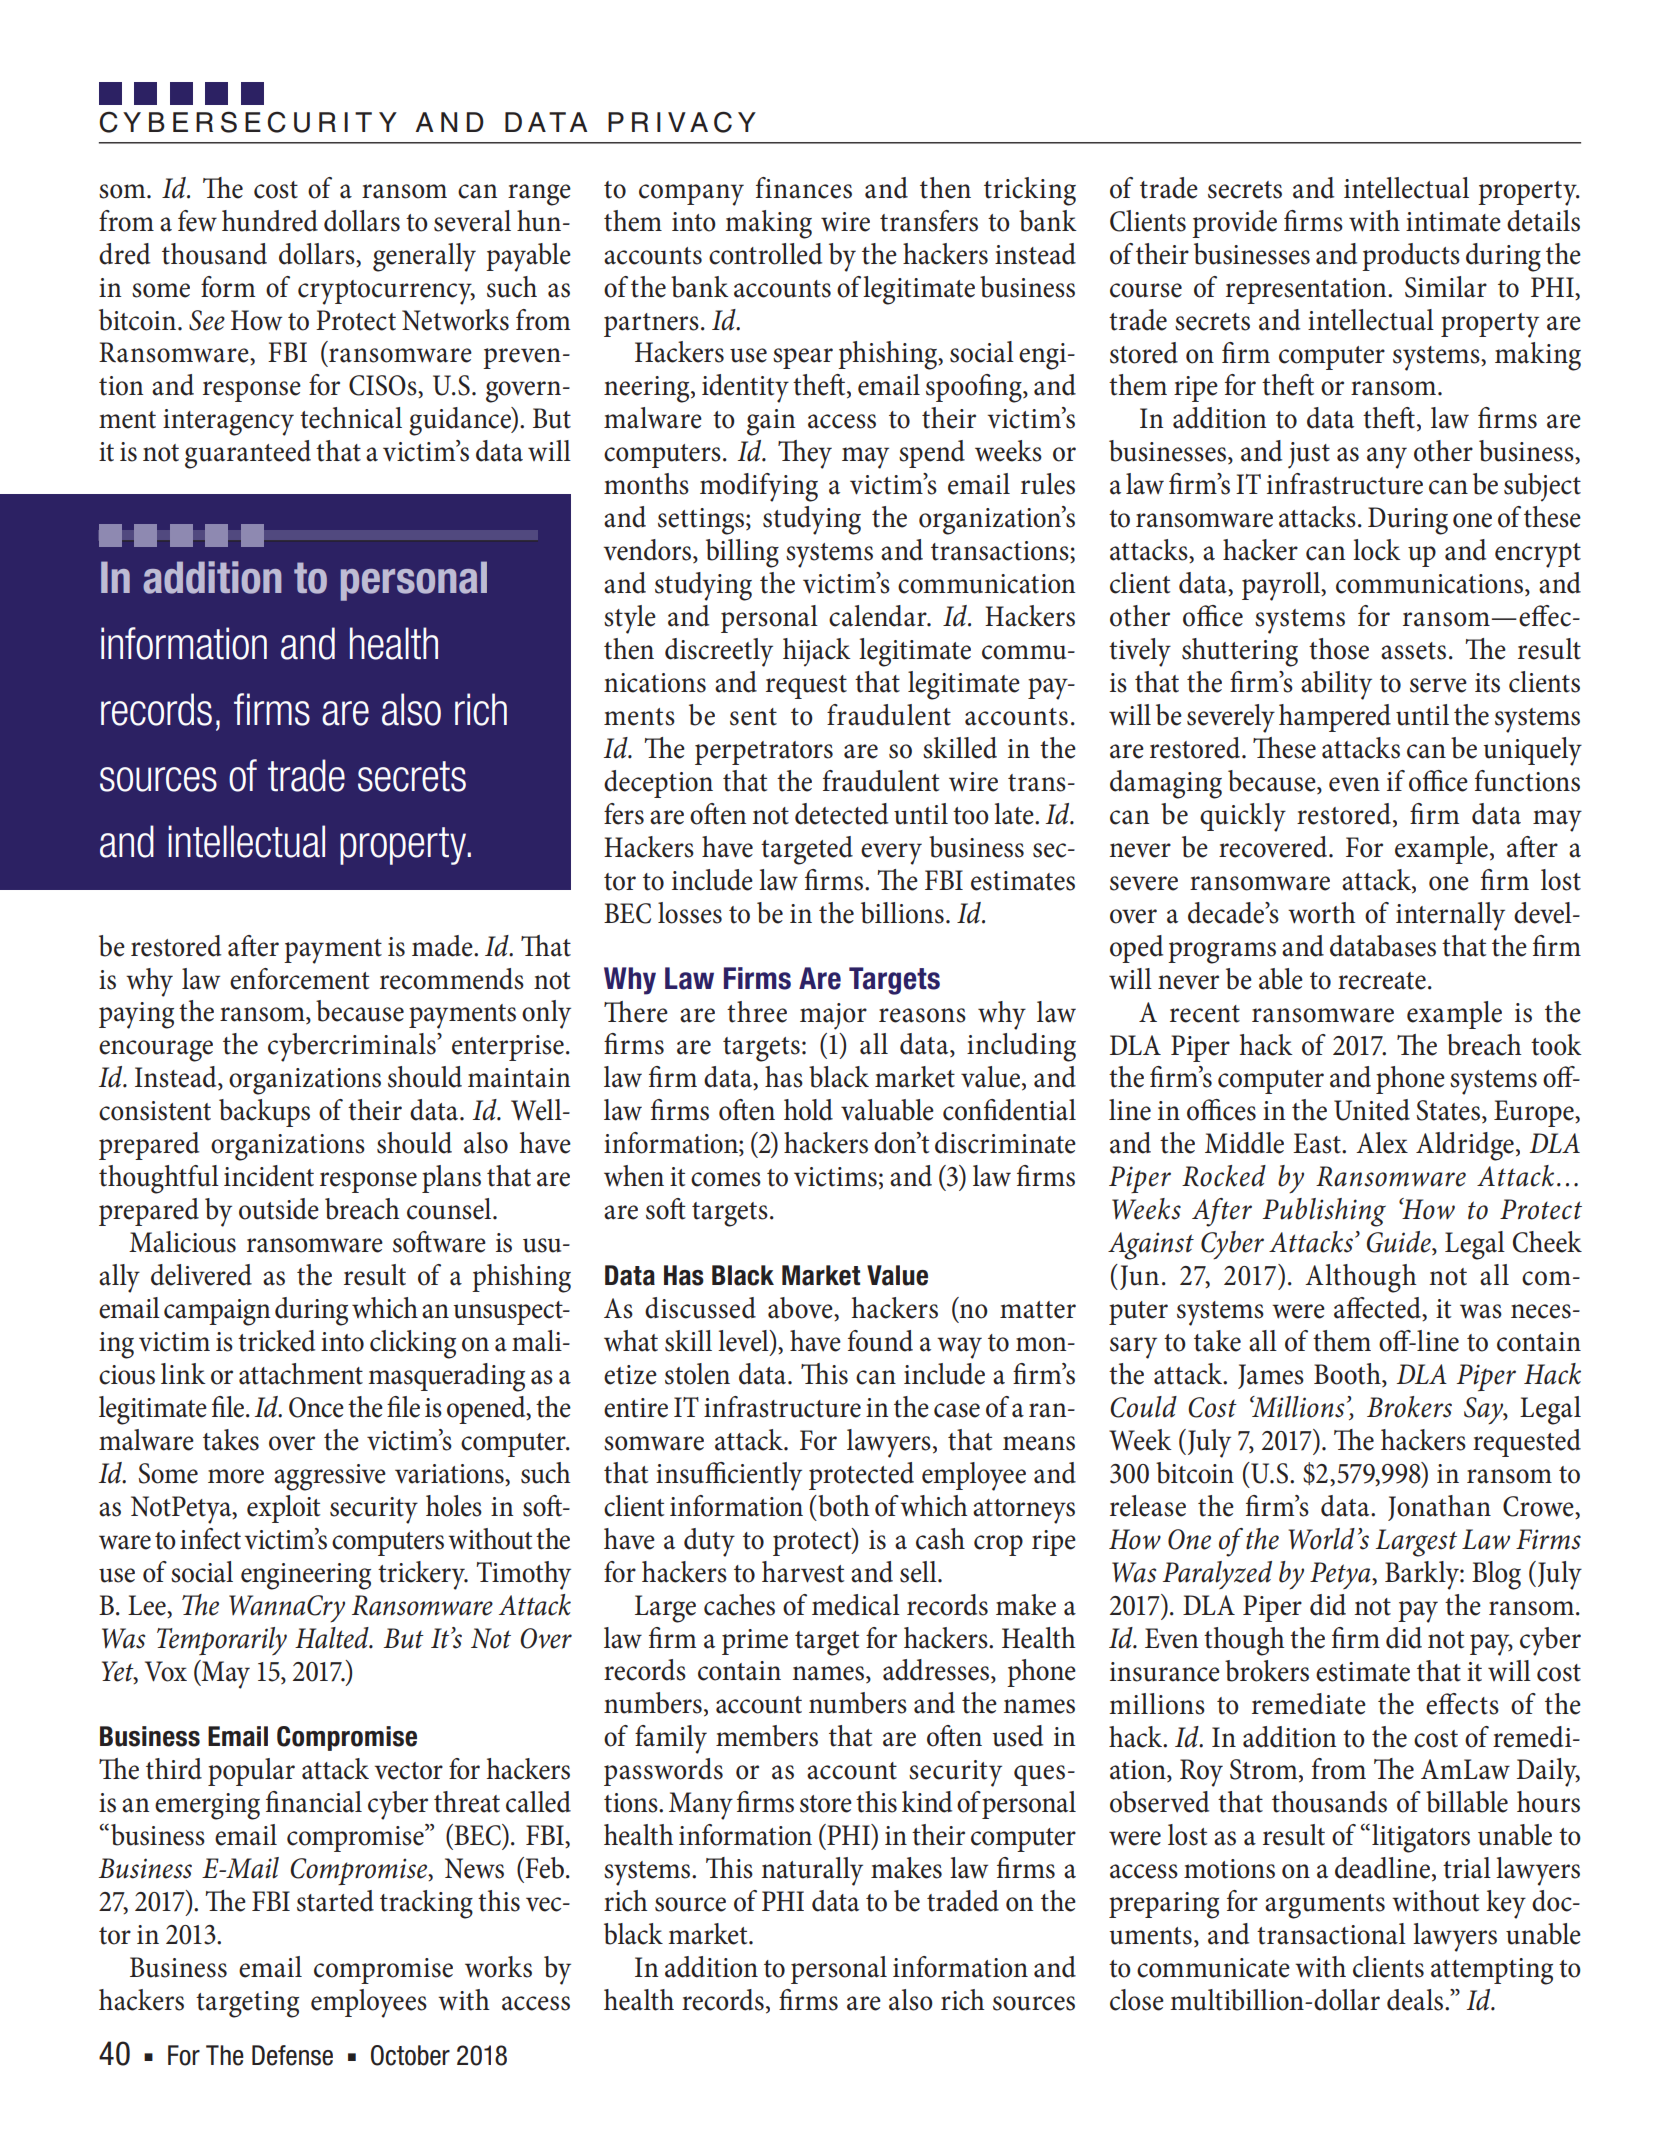  Describe the element at coordinates (197, 221) in the document. I see `few` at that location.
